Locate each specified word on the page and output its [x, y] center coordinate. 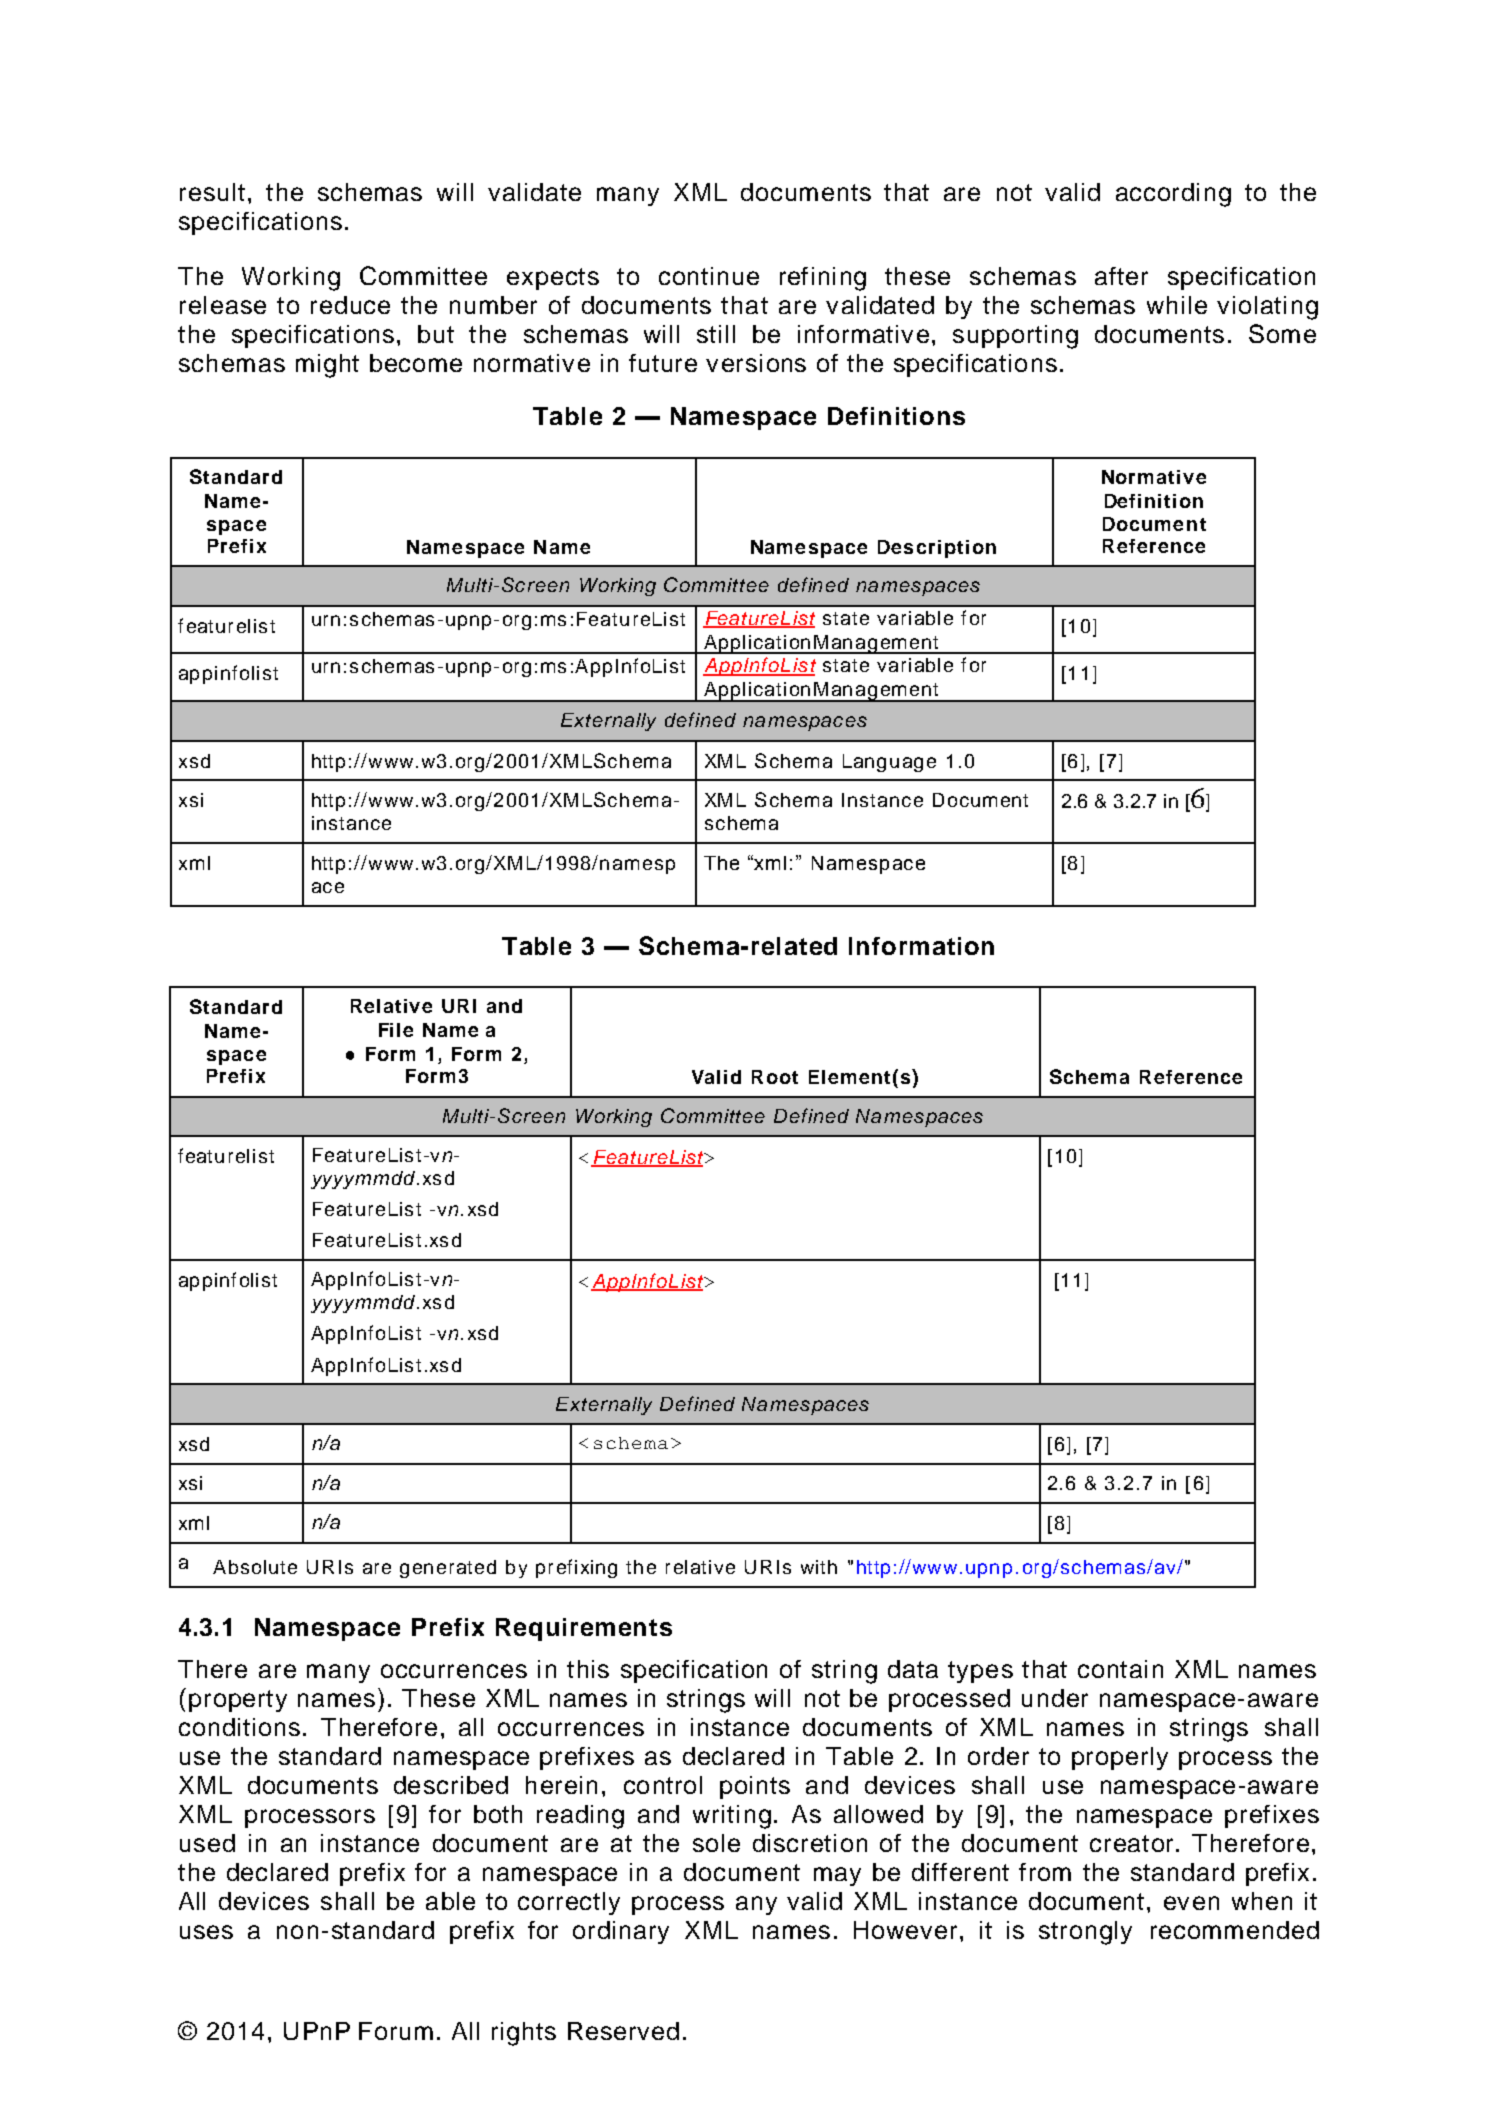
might [327, 366]
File [396, 1030]
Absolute [255, 1567]
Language [889, 763]
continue [709, 276]
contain [1120, 1669]
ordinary [621, 1932]
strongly [1085, 1933]
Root [775, 1077]
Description [937, 549]
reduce [350, 305]
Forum [396, 2031]
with [819, 1567]
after [1121, 276]
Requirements [584, 1629]
